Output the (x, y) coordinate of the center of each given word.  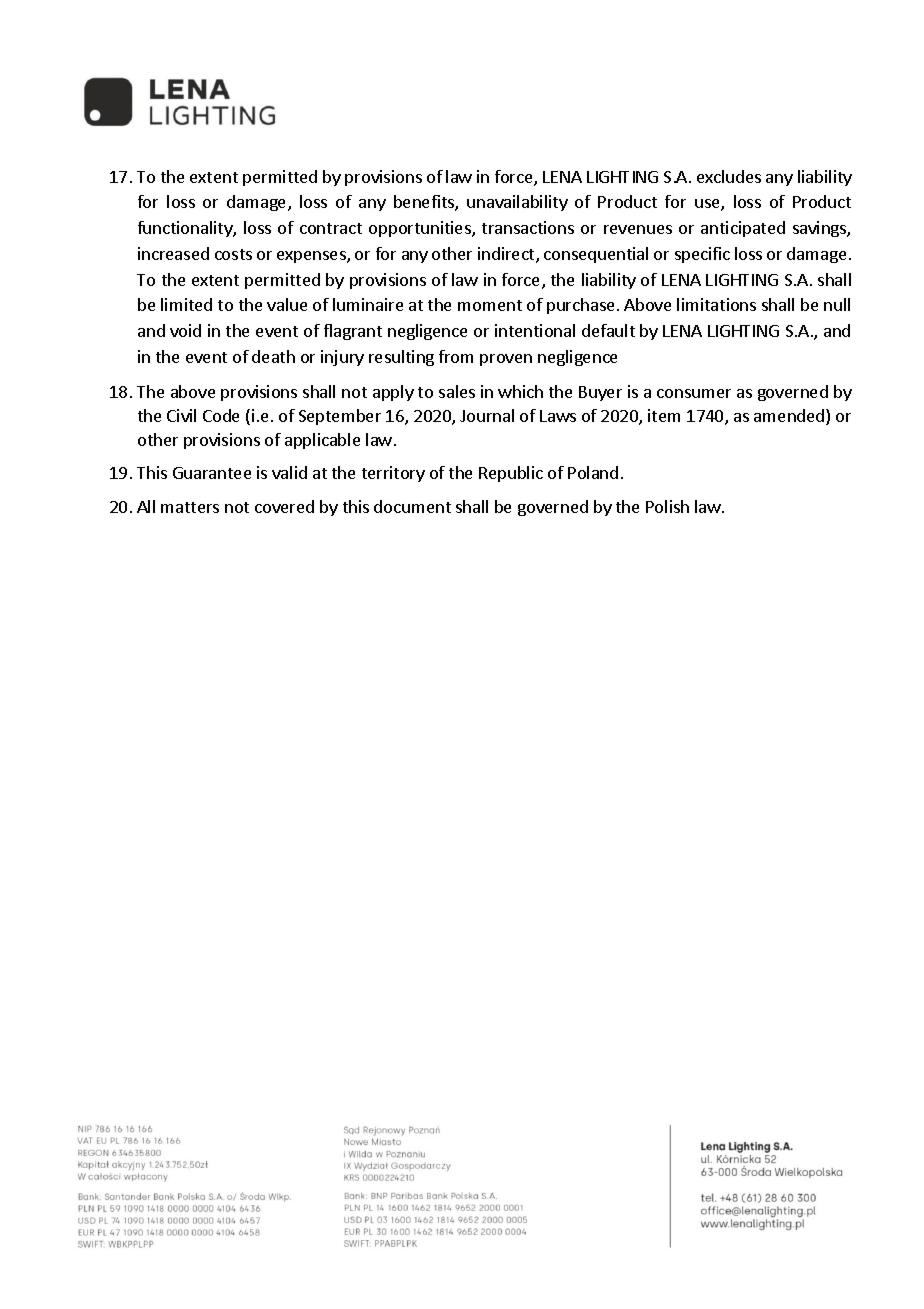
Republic (511, 474)
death (273, 356)
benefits (425, 203)
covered (284, 506)
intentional (535, 330)
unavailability (517, 203)
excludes (729, 176)
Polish (667, 506)
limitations (716, 304)
